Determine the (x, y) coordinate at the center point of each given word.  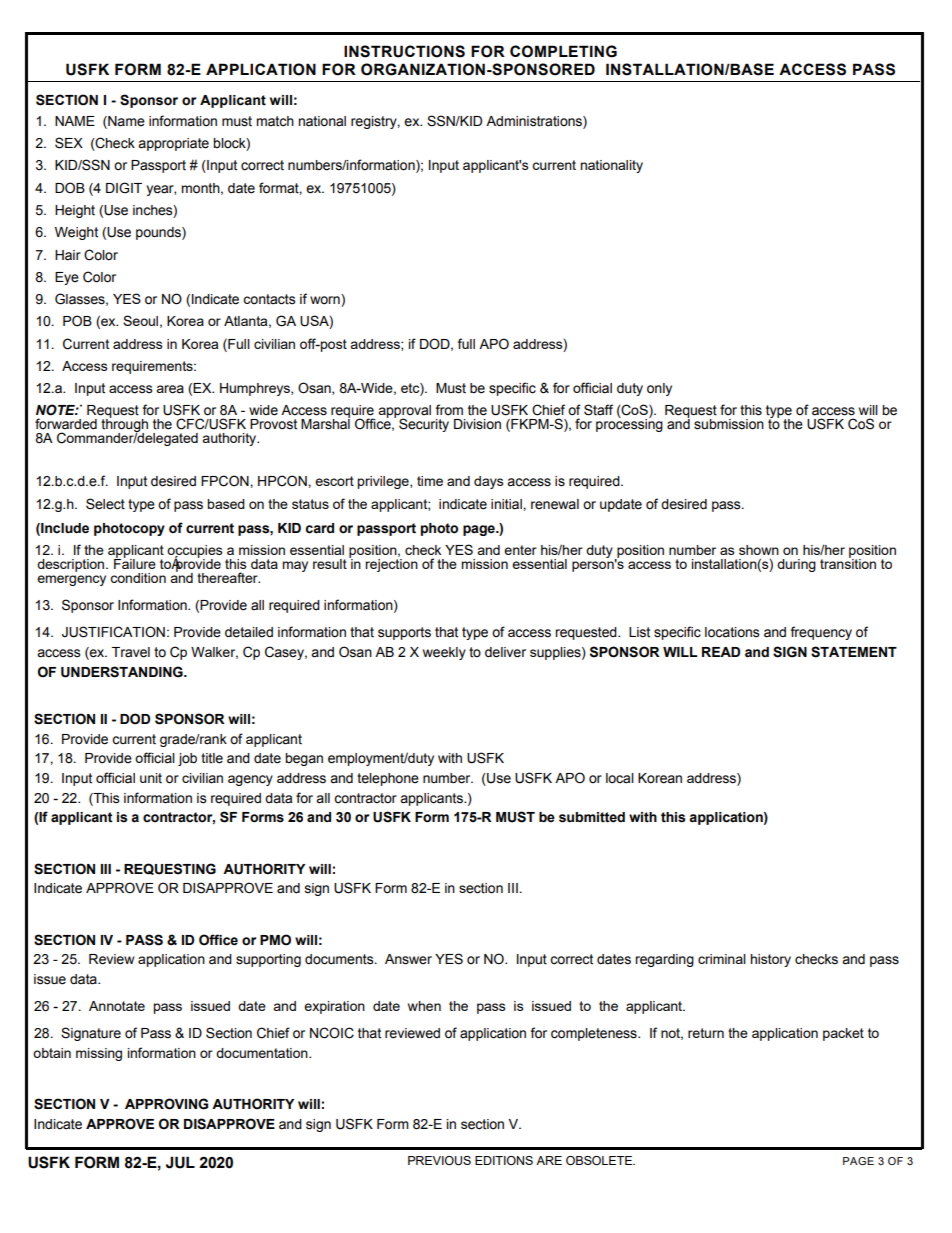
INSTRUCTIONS (404, 51)
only (659, 389)
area (170, 389)
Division (477, 424)
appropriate (173, 144)
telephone (388, 779)
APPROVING (166, 1104)
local (620, 778)
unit (151, 778)
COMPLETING (563, 51)
